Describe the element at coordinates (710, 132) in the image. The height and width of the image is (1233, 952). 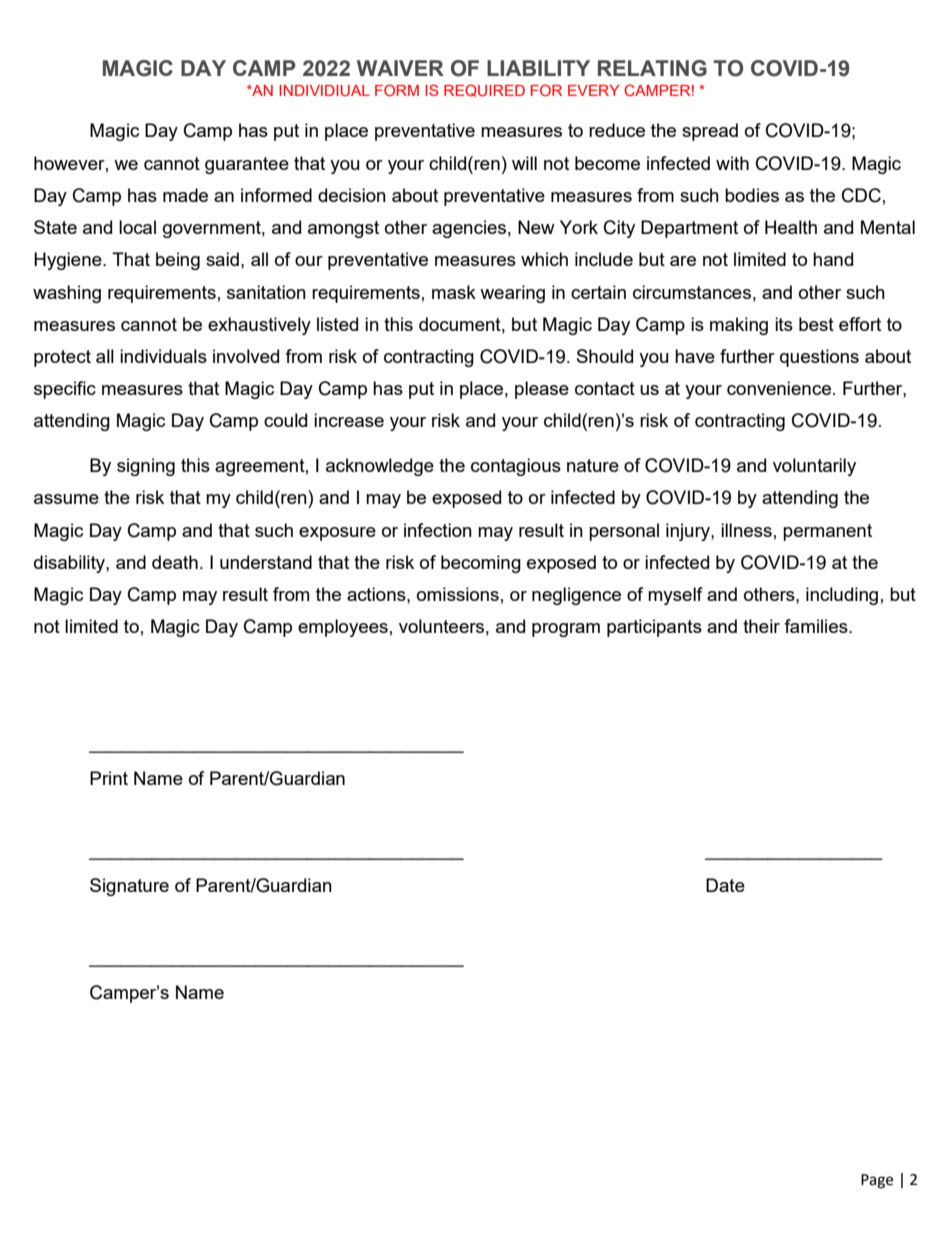
I see `spread` at that location.
